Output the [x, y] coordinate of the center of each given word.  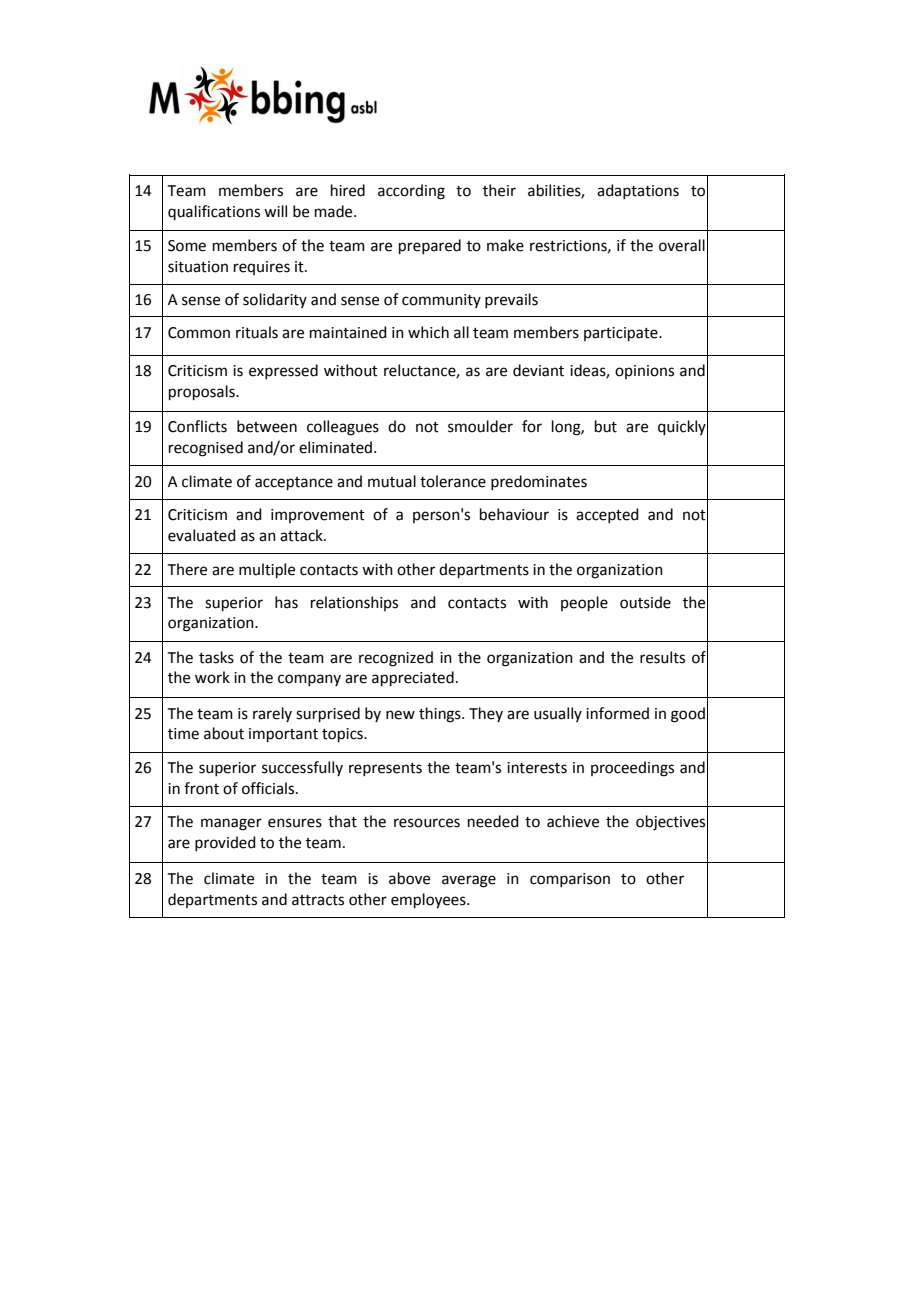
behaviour [514, 514]
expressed [283, 371]
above [409, 878]
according [411, 192]
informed [617, 713]
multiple [267, 570]
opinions [644, 372]
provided [225, 843]
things [441, 715]
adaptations [638, 191]
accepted [607, 515]
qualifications [214, 212]
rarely [272, 714]
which [428, 332]
